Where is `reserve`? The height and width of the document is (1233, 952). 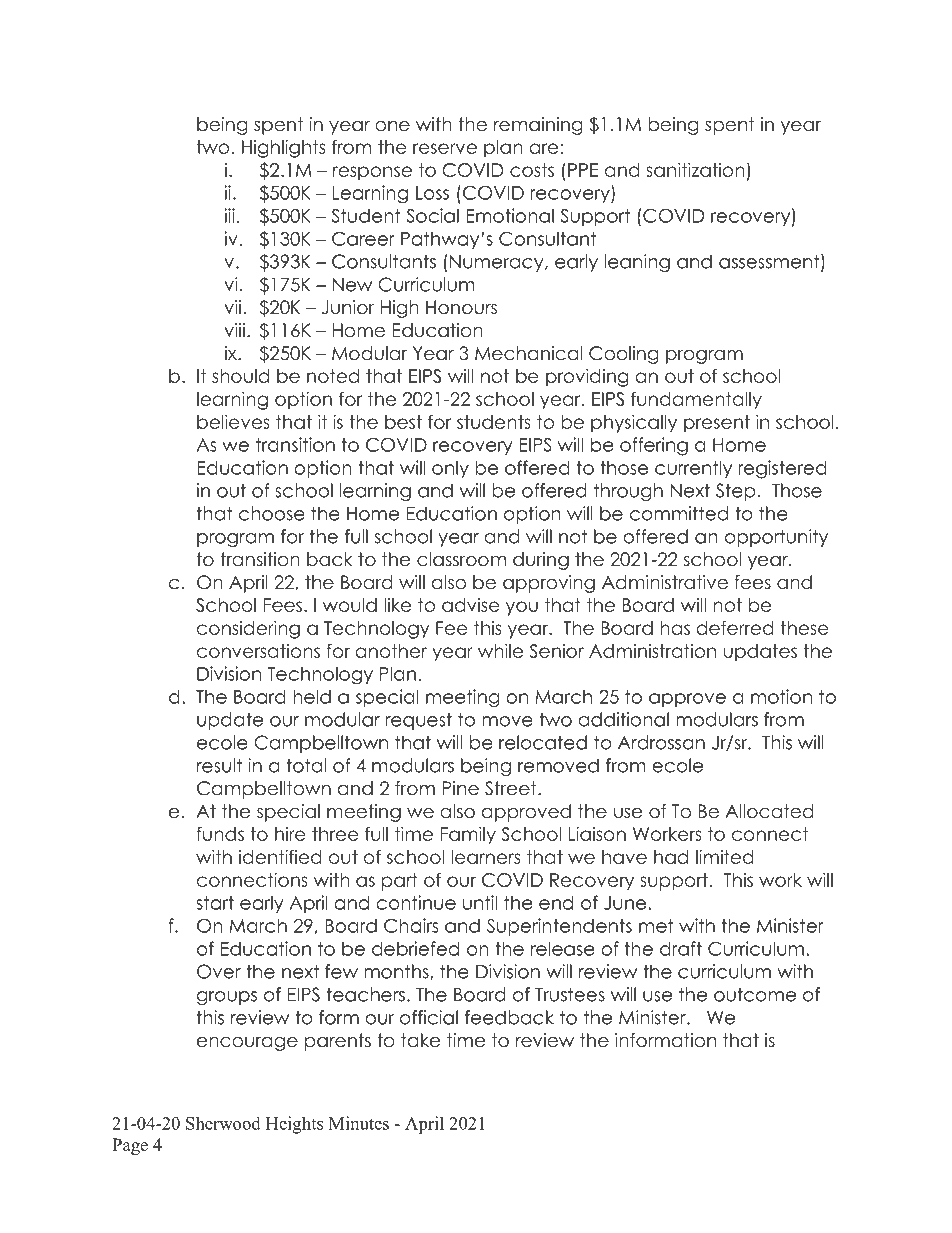
reserve is located at coordinates (445, 148).
